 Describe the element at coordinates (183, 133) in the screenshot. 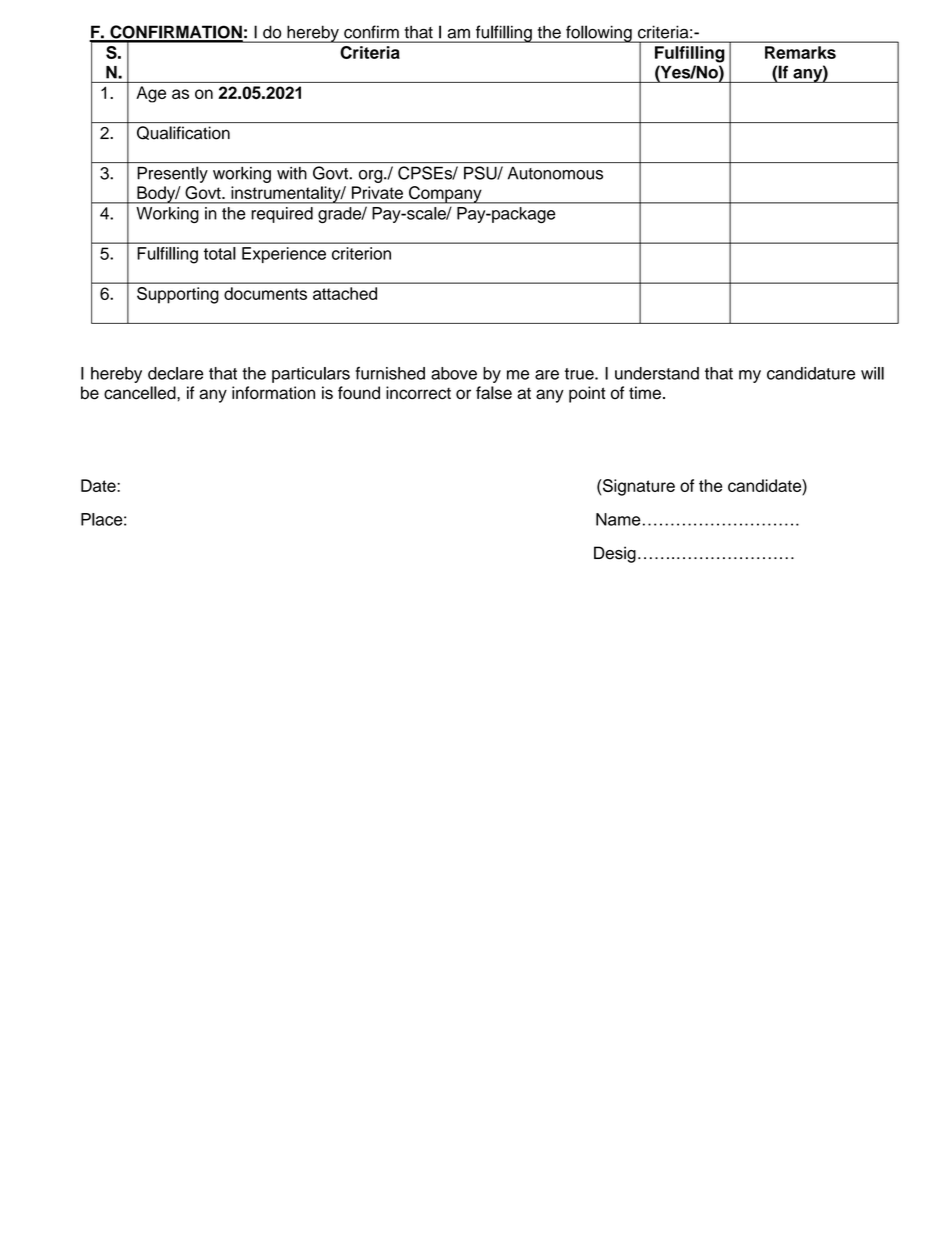

I see `Qualification` at that location.
